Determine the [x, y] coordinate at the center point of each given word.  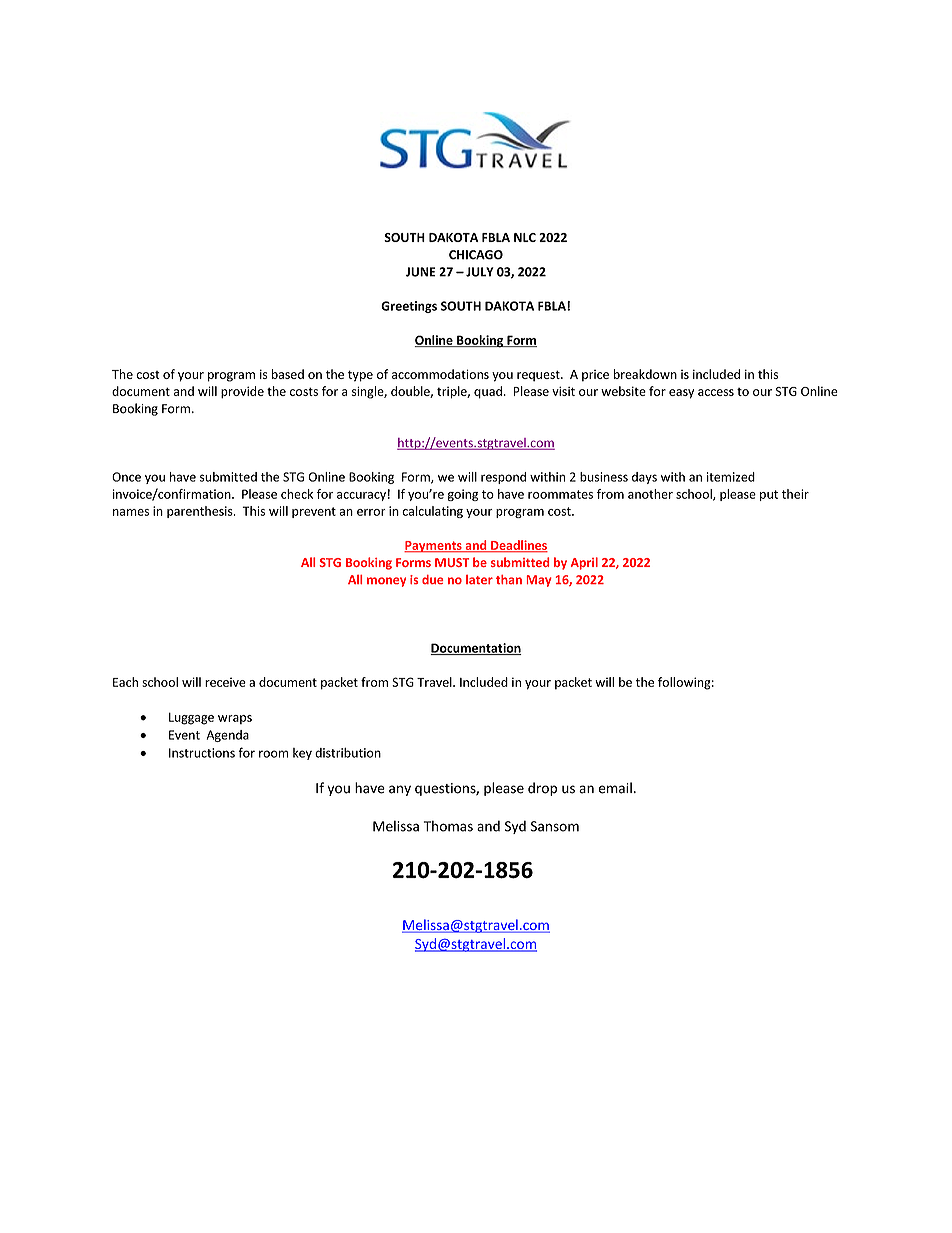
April [584, 563]
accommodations [440, 374]
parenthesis [201, 512]
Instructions [202, 753]
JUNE [421, 272]
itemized [731, 477]
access [716, 392]
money [386, 582]
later [479, 579]
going [463, 495]
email [615, 788]
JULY [480, 272]
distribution [348, 753]
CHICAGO [476, 255]
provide [242, 392]
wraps [235, 719]
